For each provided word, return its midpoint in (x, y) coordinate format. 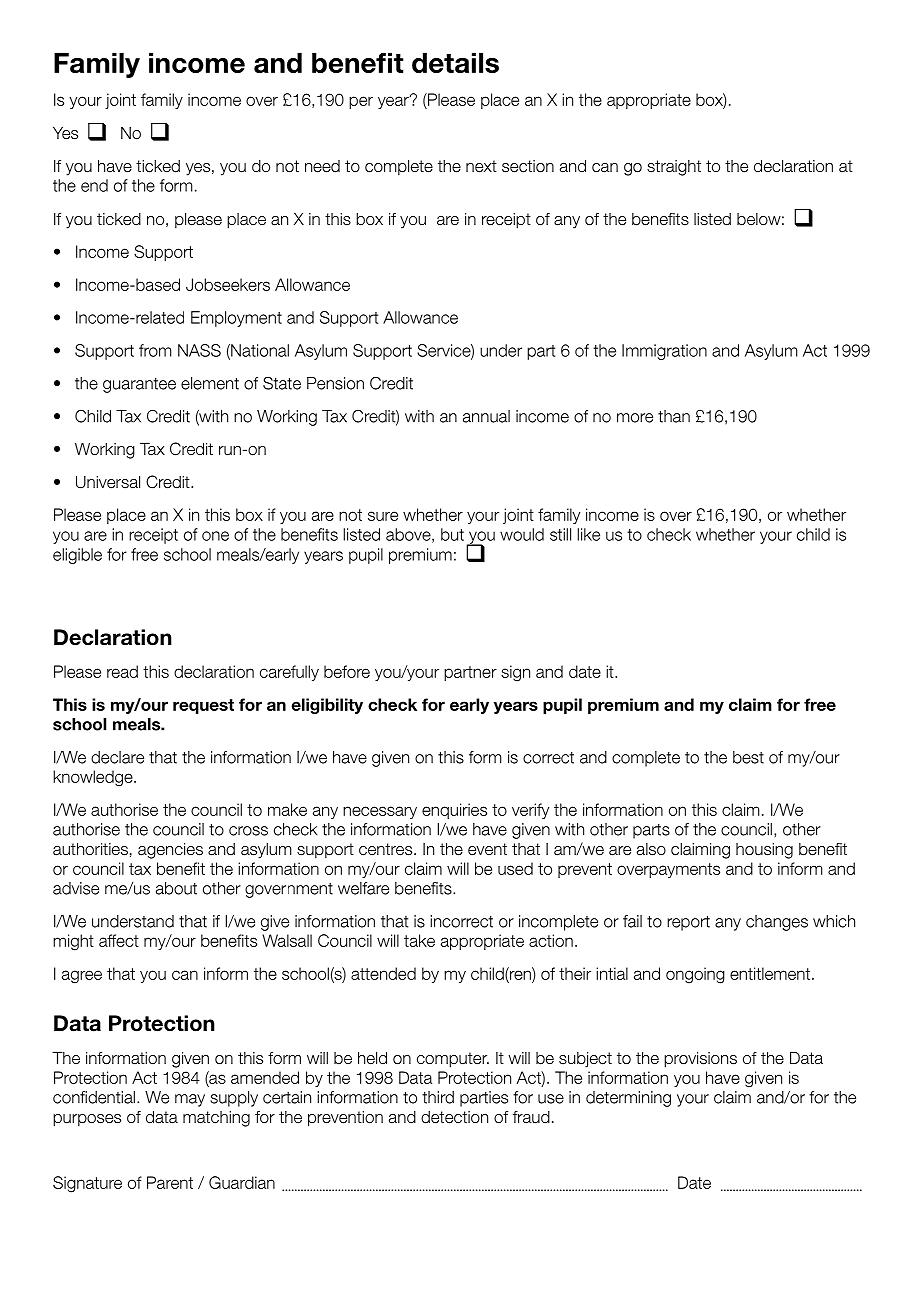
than (674, 416)
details (455, 62)
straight (674, 168)
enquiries (454, 811)
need (322, 166)
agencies (170, 850)
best (748, 757)
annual (486, 416)
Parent (170, 1182)
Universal (108, 482)
